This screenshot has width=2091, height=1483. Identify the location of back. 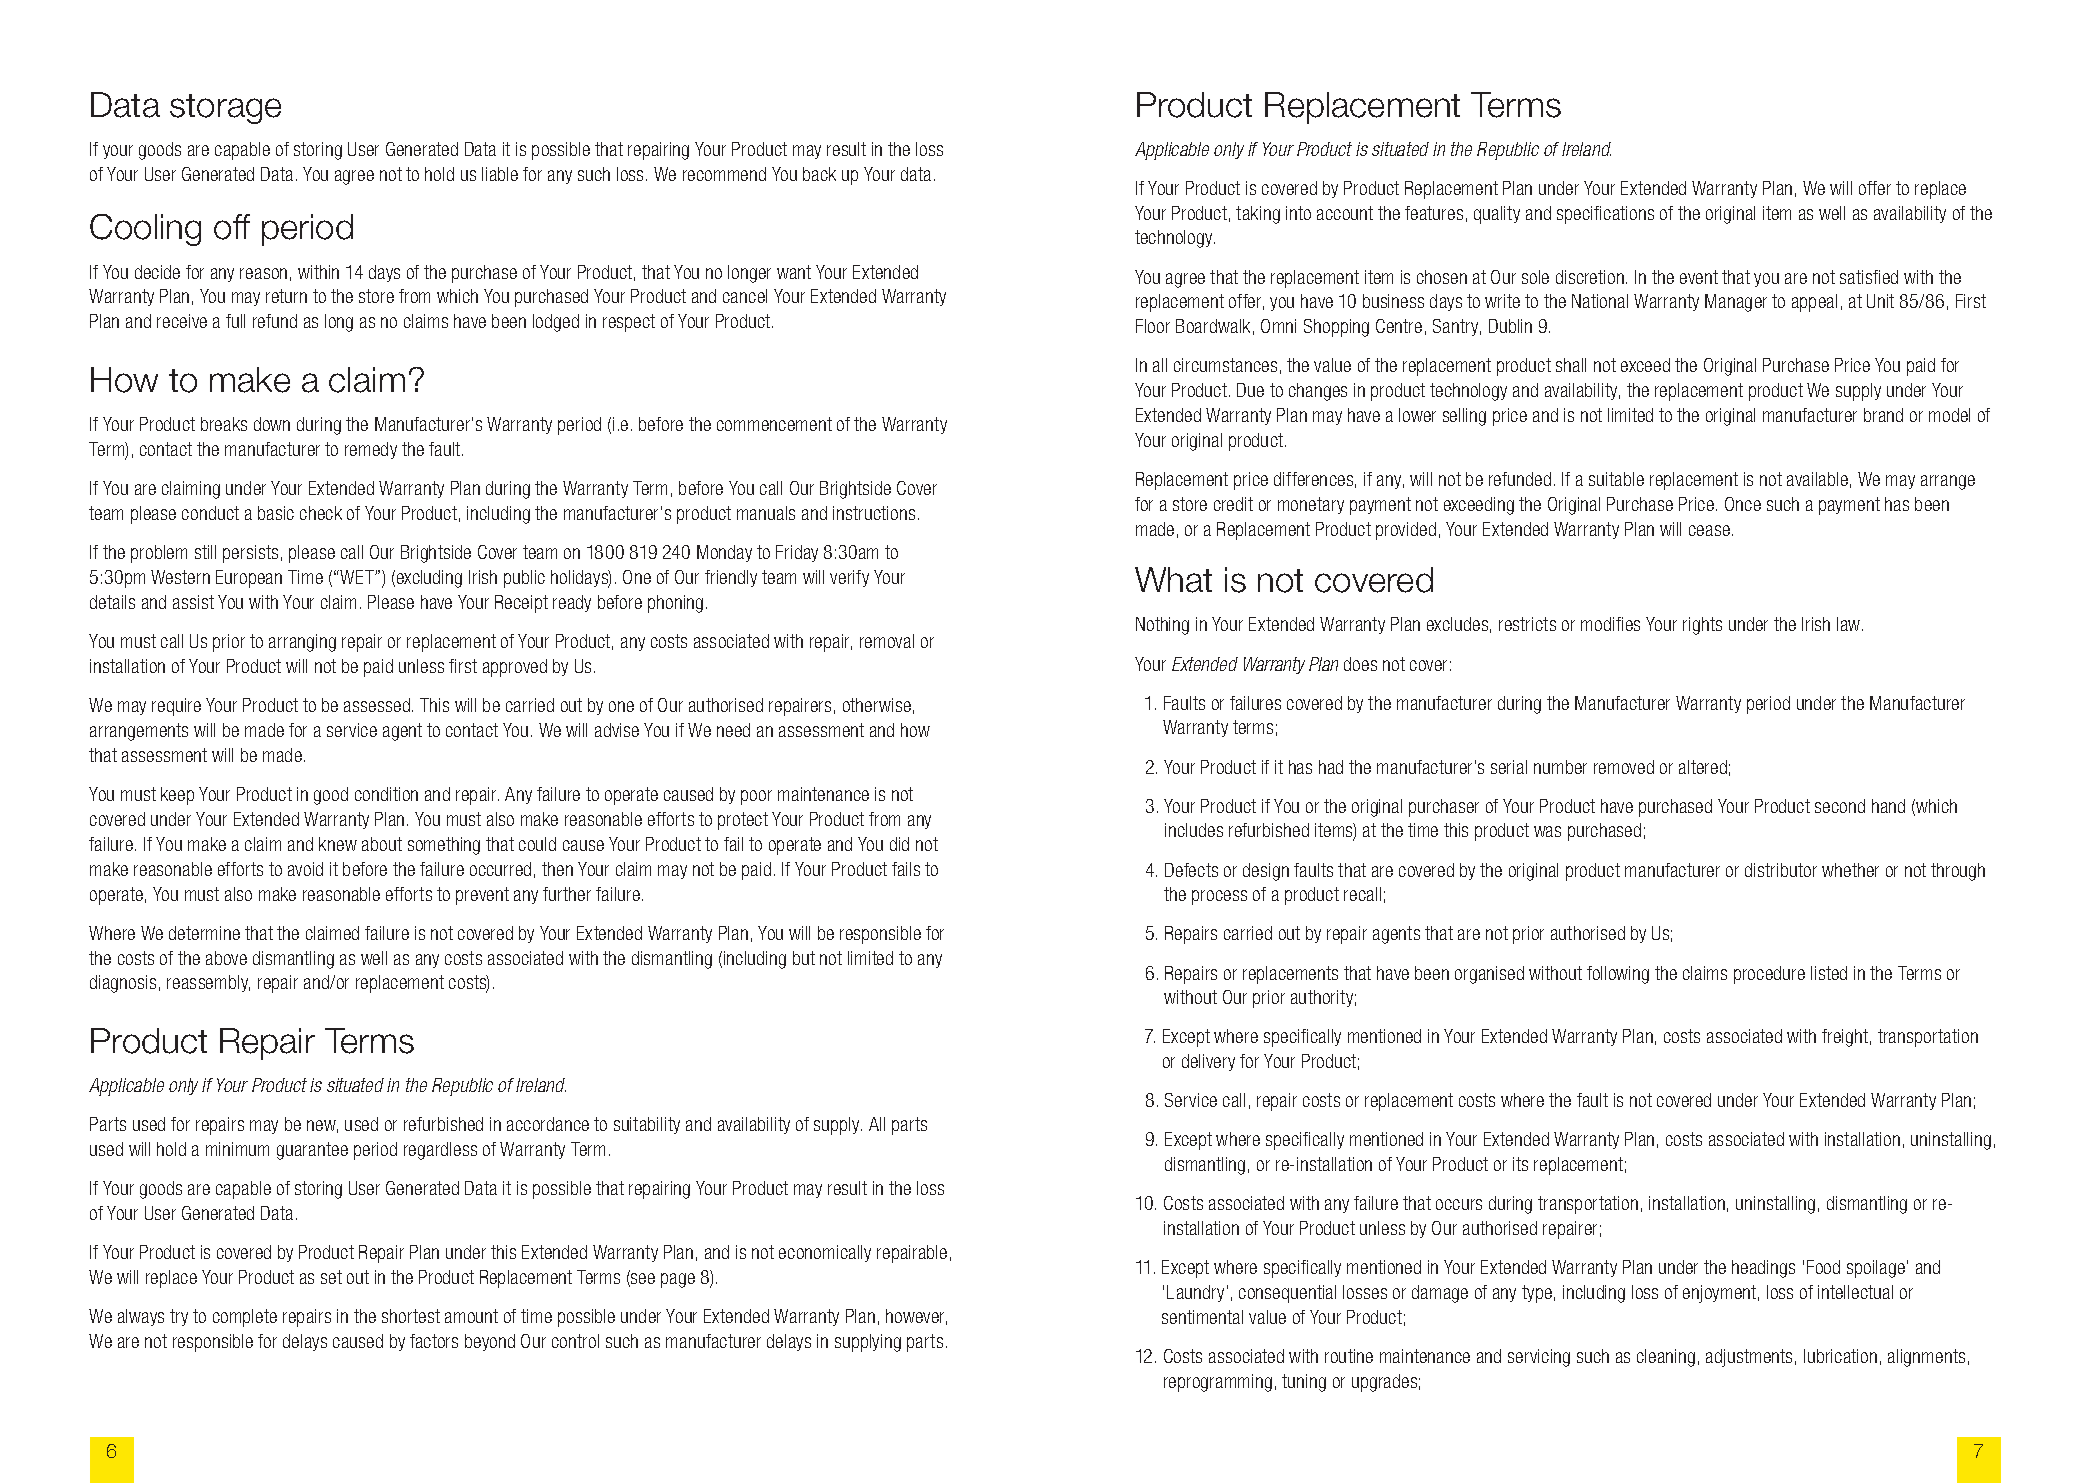
(819, 174).
